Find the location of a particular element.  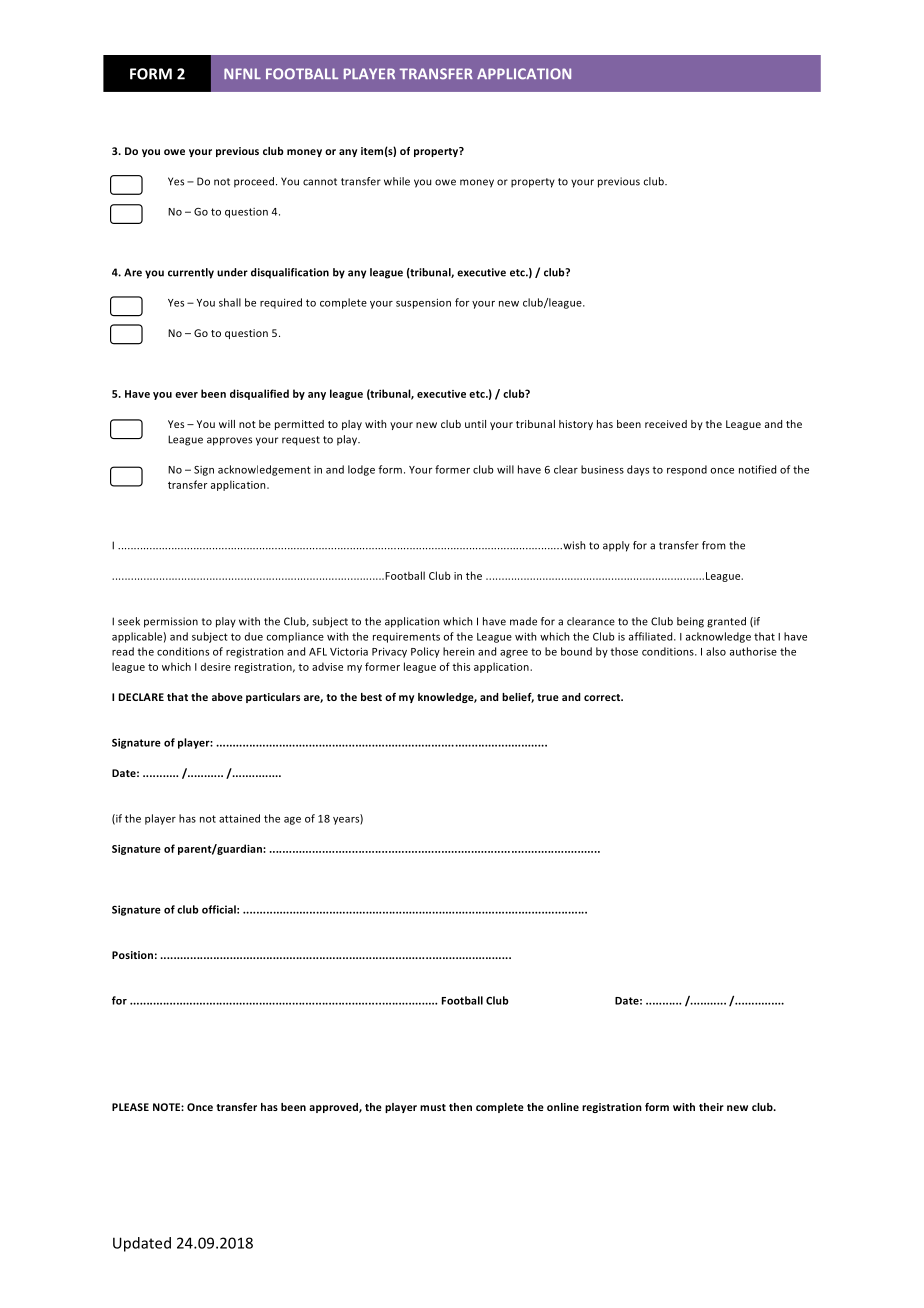

Policy is located at coordinates (425, 652).
